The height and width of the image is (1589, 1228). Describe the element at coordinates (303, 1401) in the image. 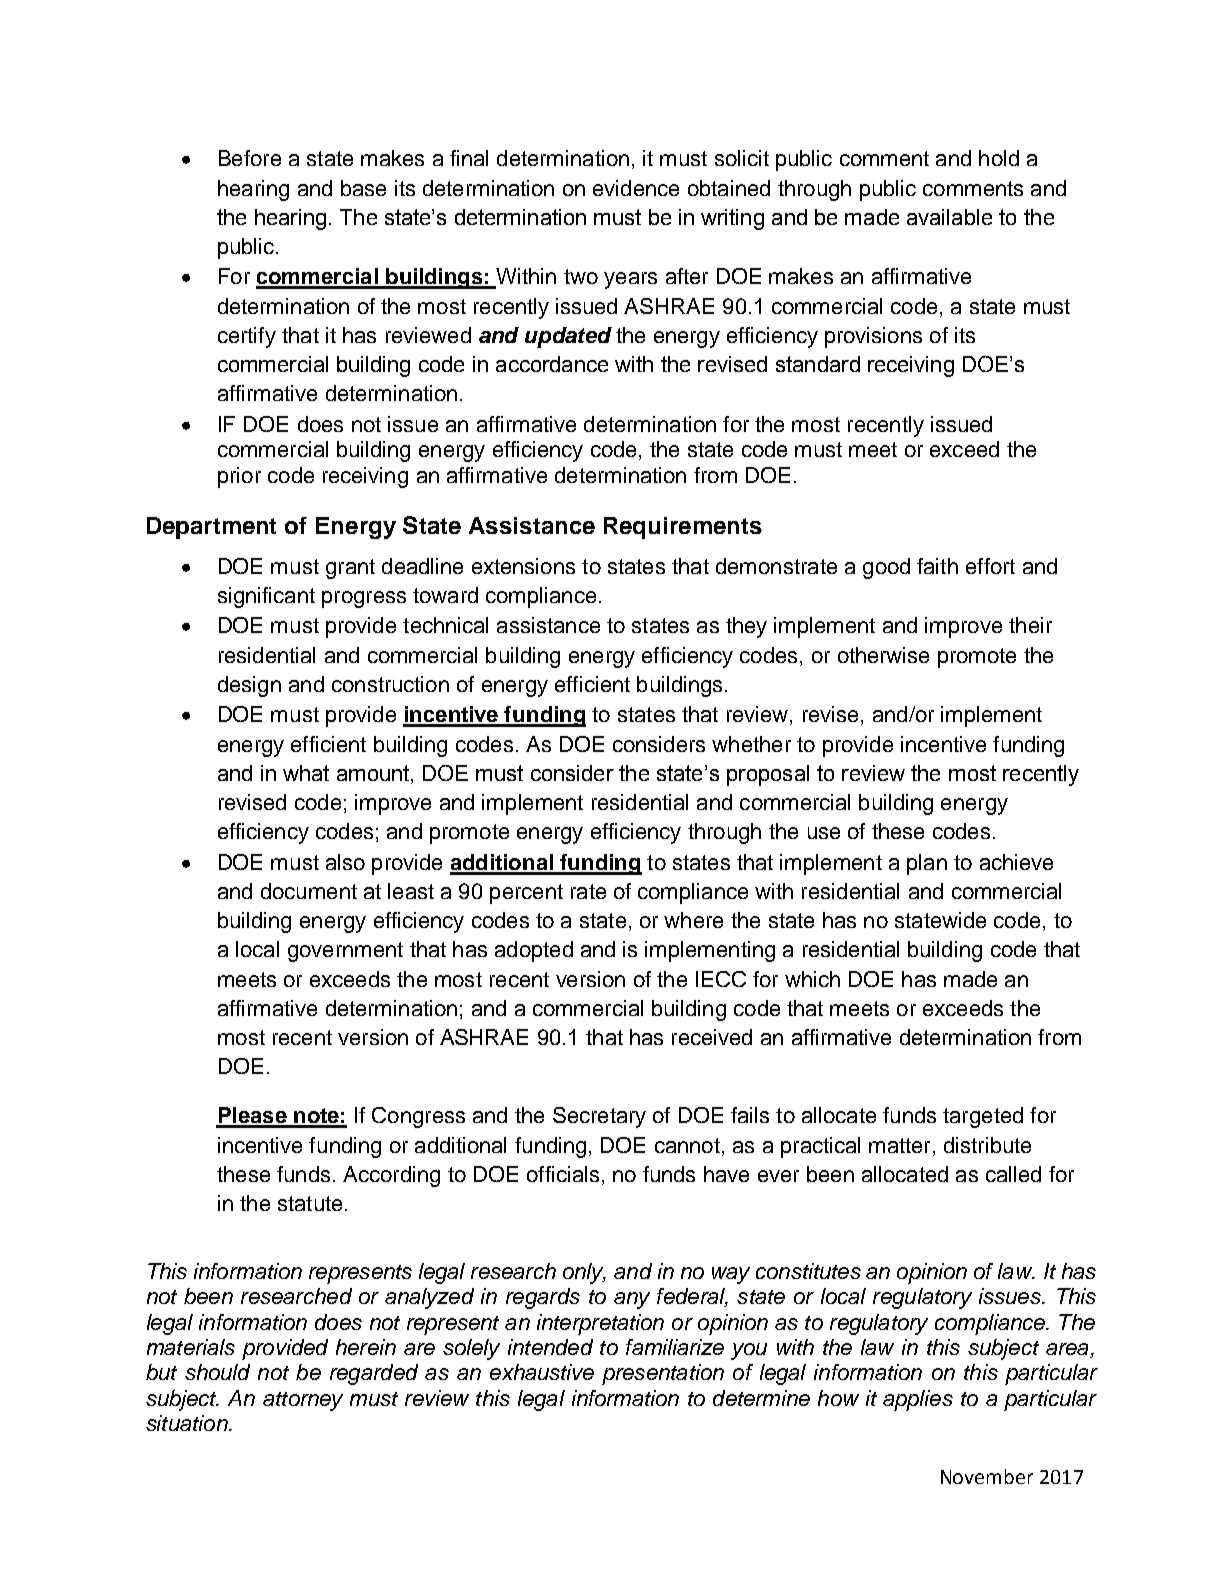

I see `attorney` at that location.
